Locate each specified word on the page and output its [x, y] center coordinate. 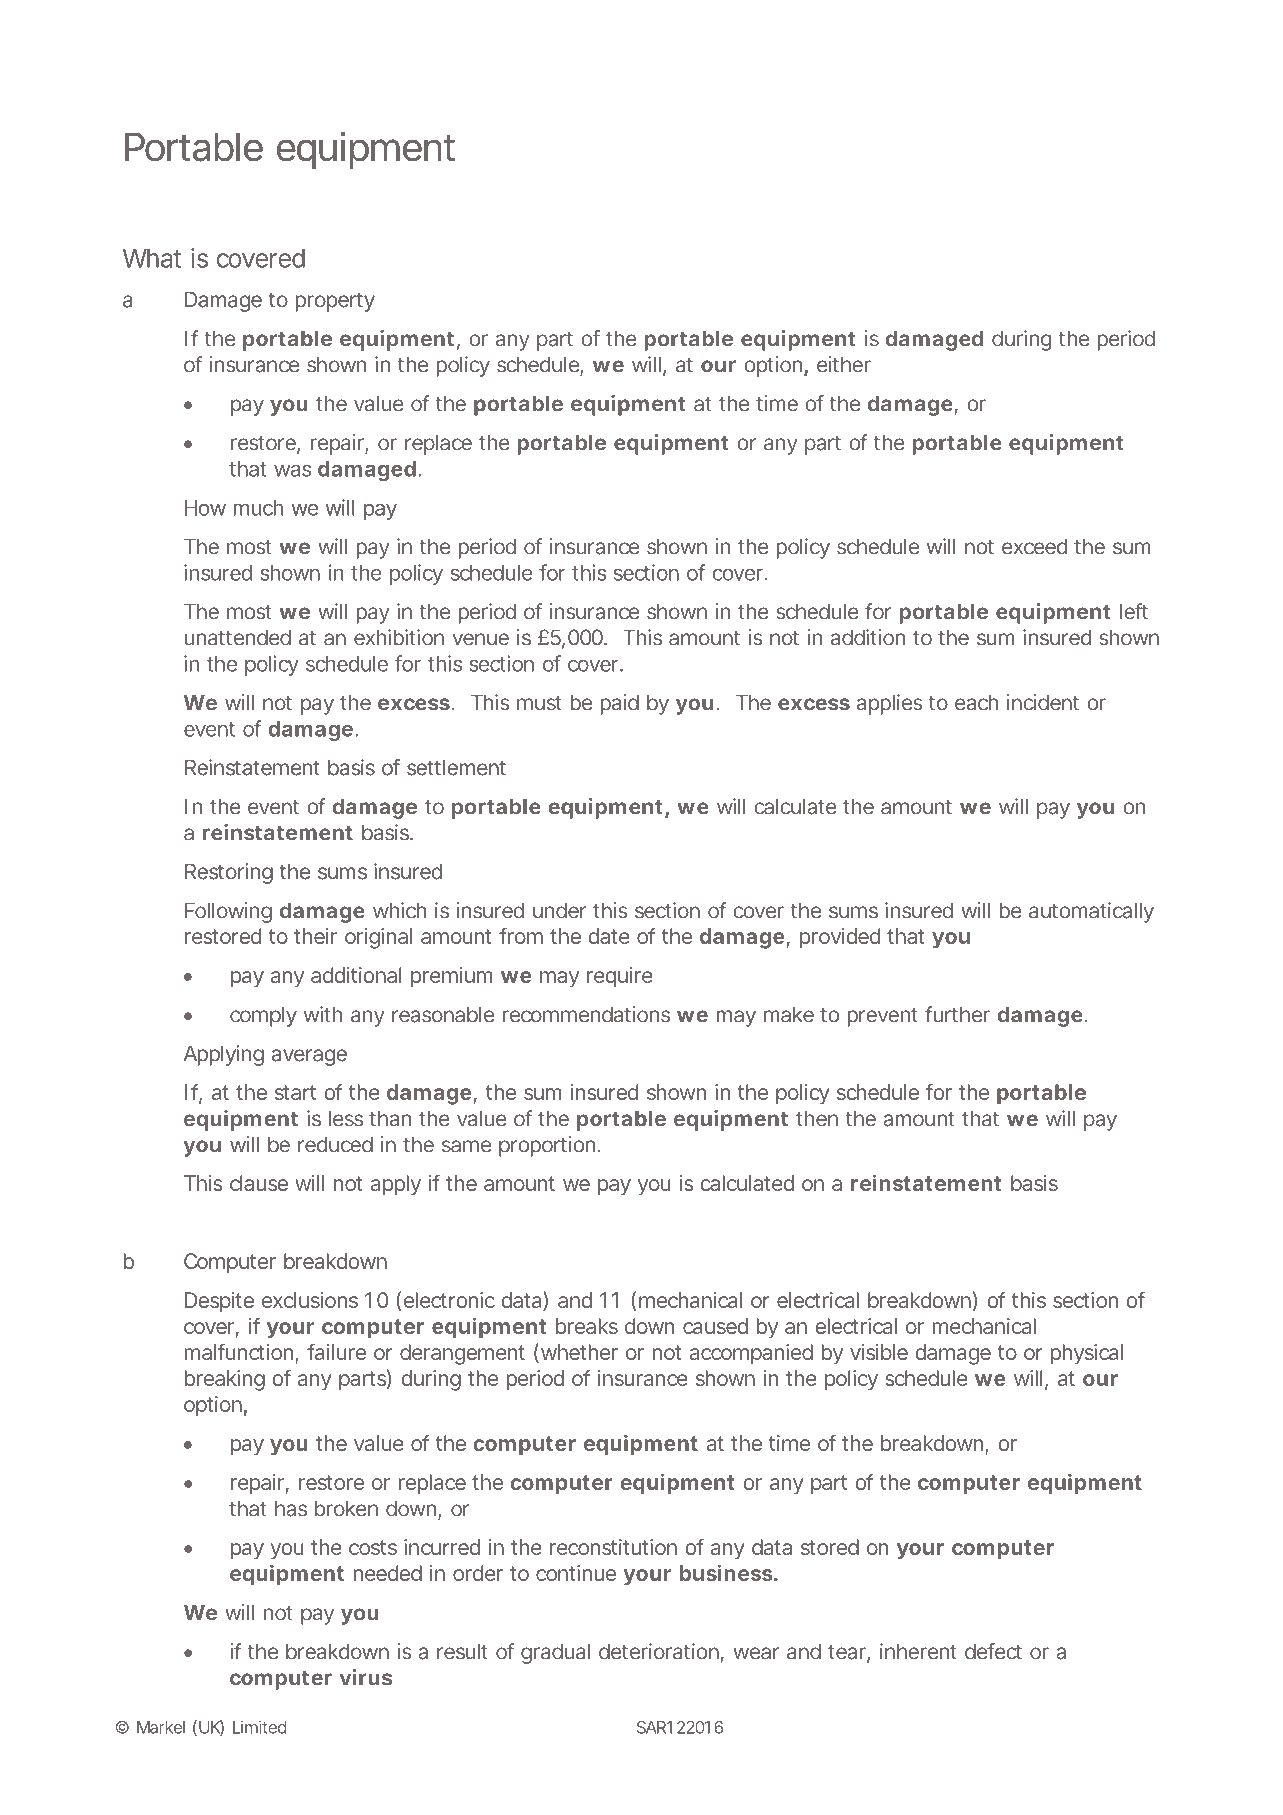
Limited [259, 1727]
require [620, 977]
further [957, 1014]
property [335, 302]
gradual [555, 1653]
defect [993, 1651]
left [1134, 611]
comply [263, 1016]
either [844, 364]
